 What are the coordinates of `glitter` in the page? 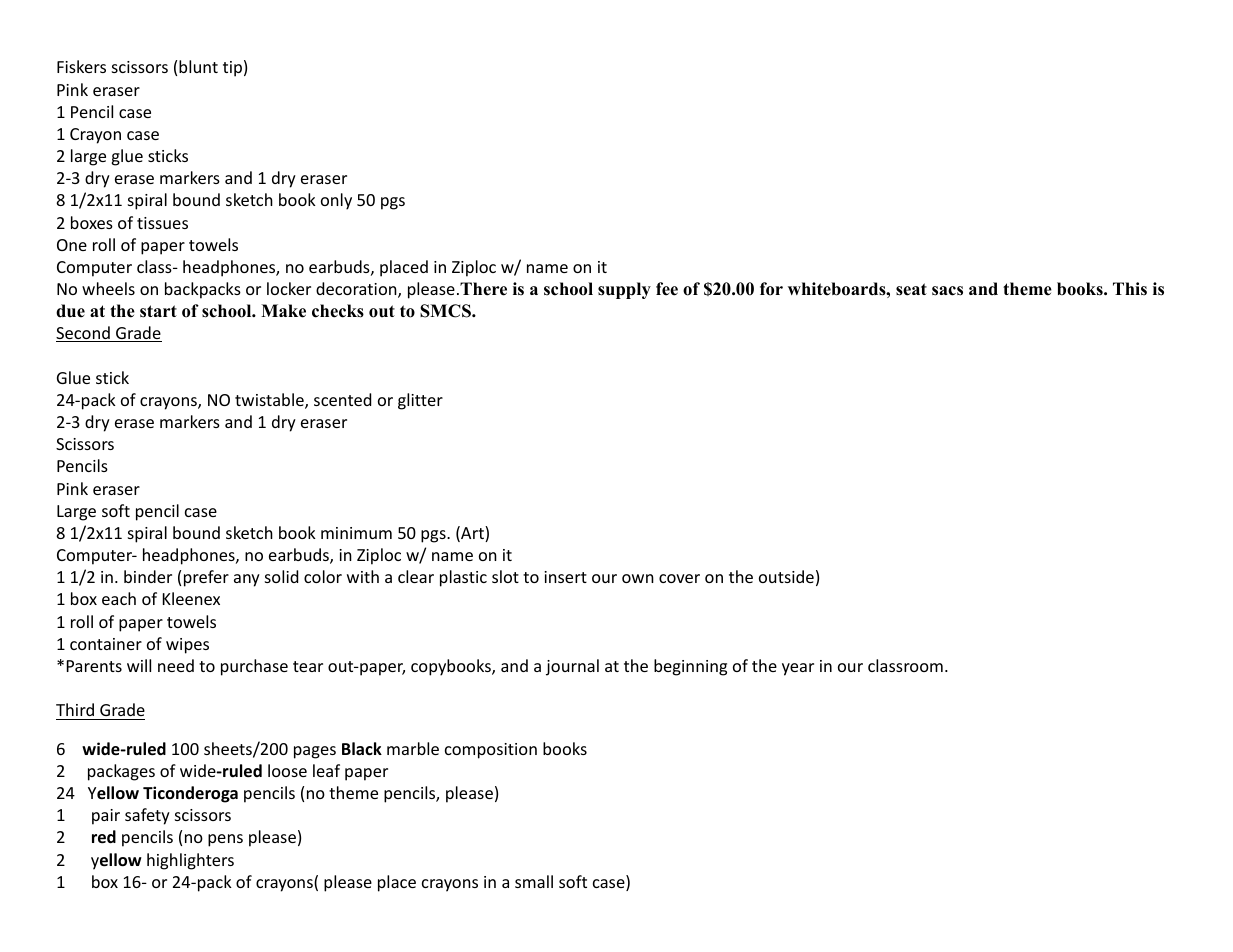 It's located at (420, 401).
